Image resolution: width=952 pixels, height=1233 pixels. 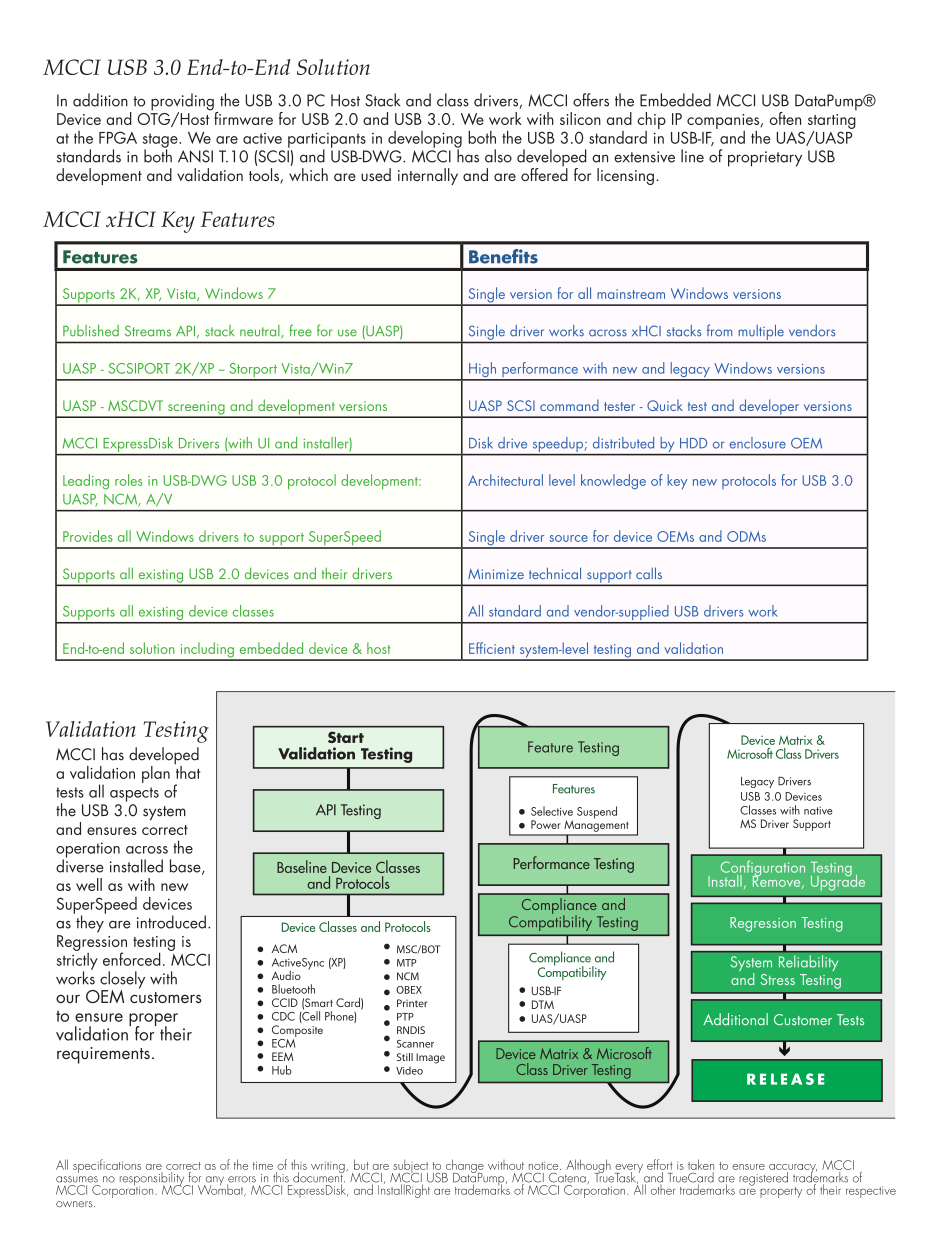 I want to click on accuracy, so click(x=793, y=1170).
